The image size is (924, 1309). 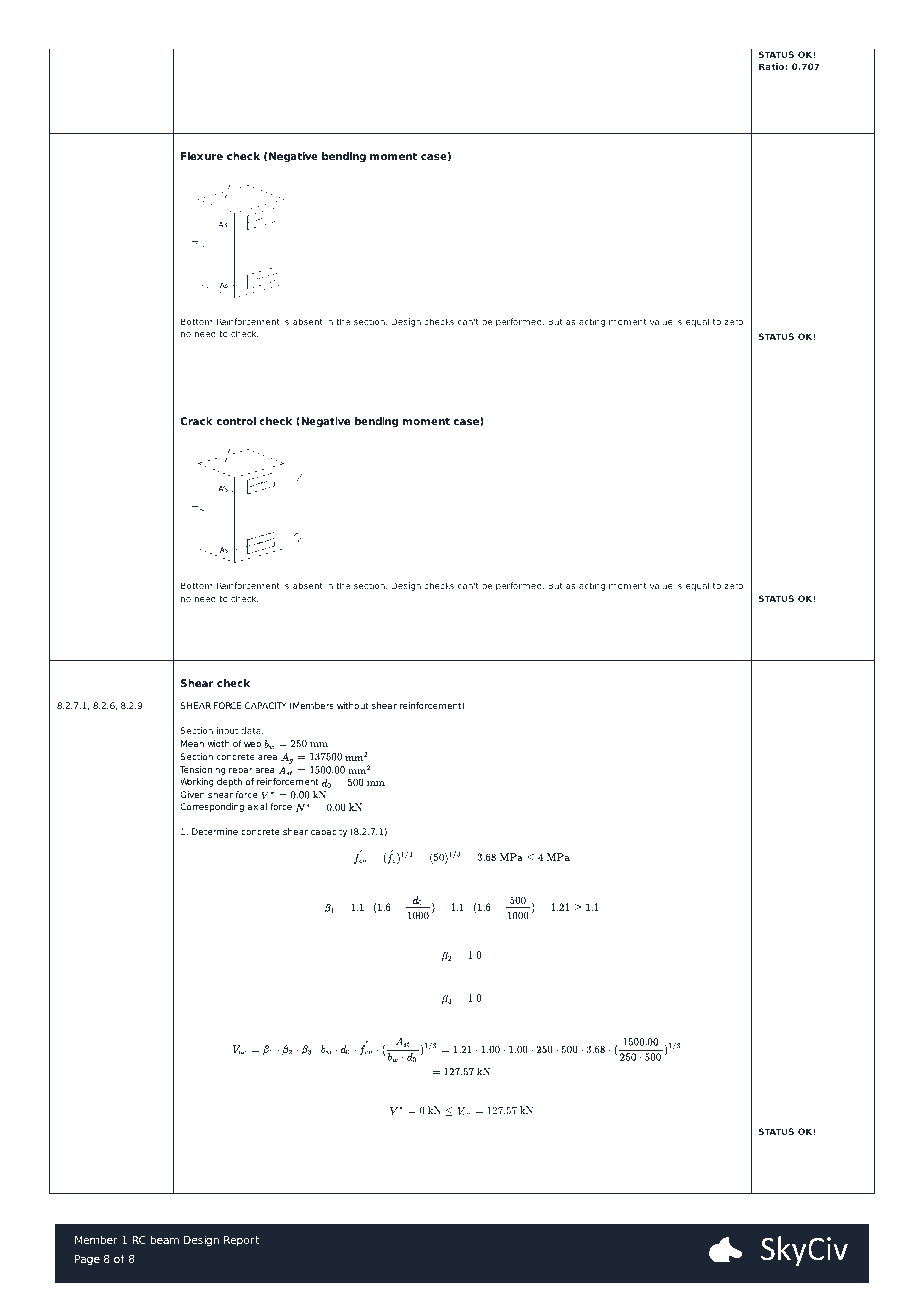 I want to click on Mean, so click(x=192, y=743).
